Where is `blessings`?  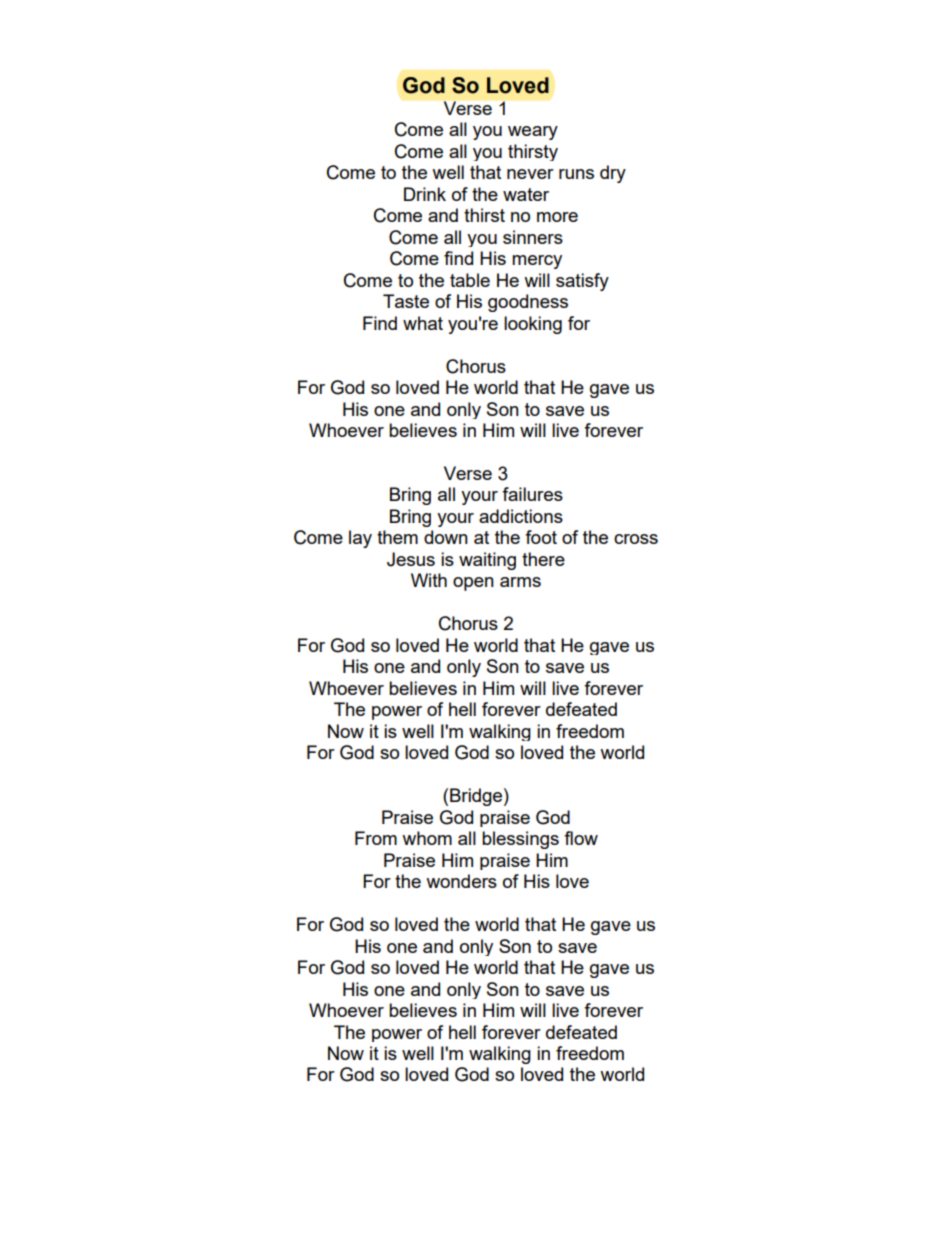
blessings is located at coordinates (520, 840).
